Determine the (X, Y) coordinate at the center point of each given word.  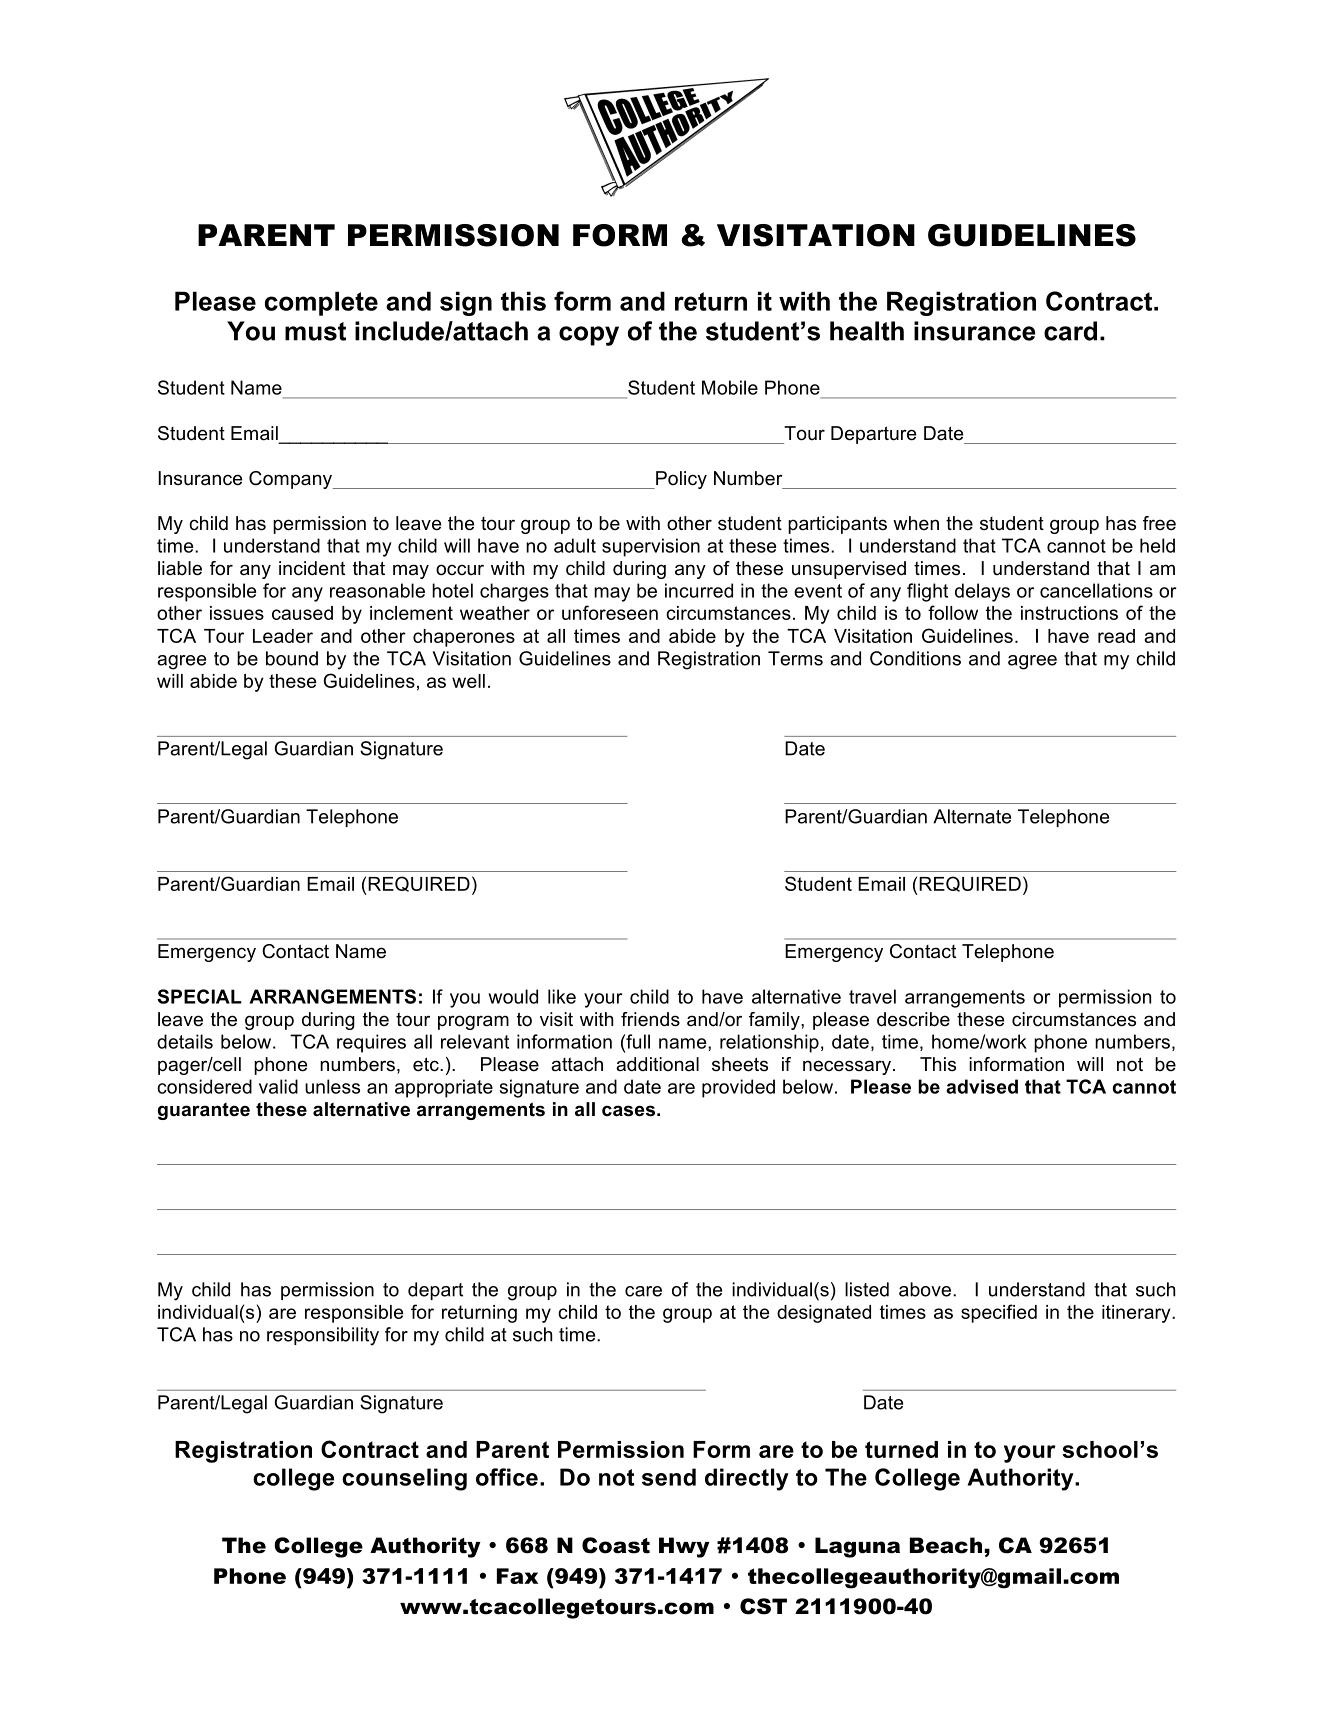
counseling (404, 1479)
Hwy (684, 1547)
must (315, 331)
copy (589, 336)
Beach (946, 1545)
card (1070, 331)
